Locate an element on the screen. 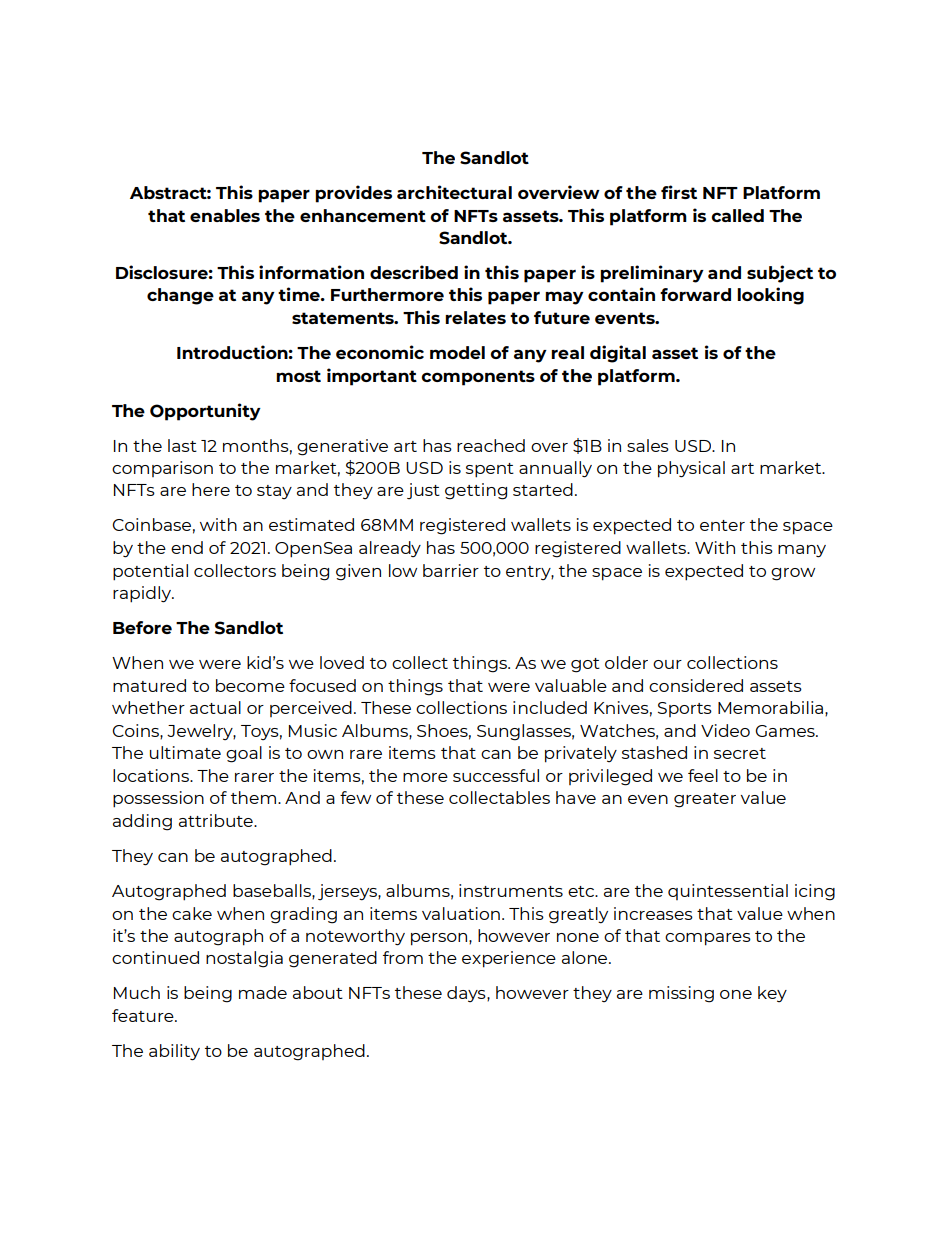 This screenshot has width=952, height=1233. ability is located at coordinates (174, 1052).
